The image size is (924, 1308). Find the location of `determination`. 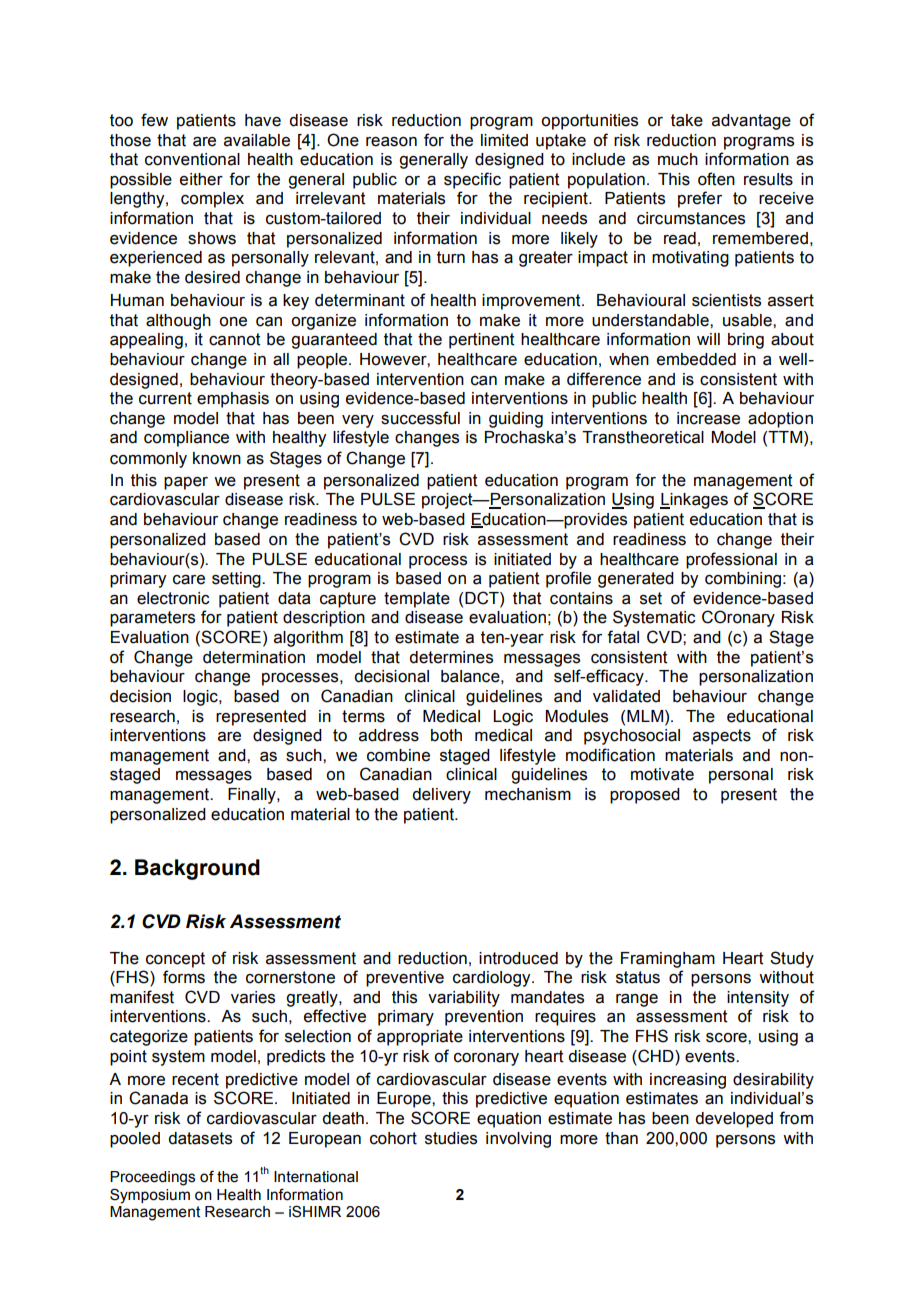

determination is located at coordinates (254, 657).
